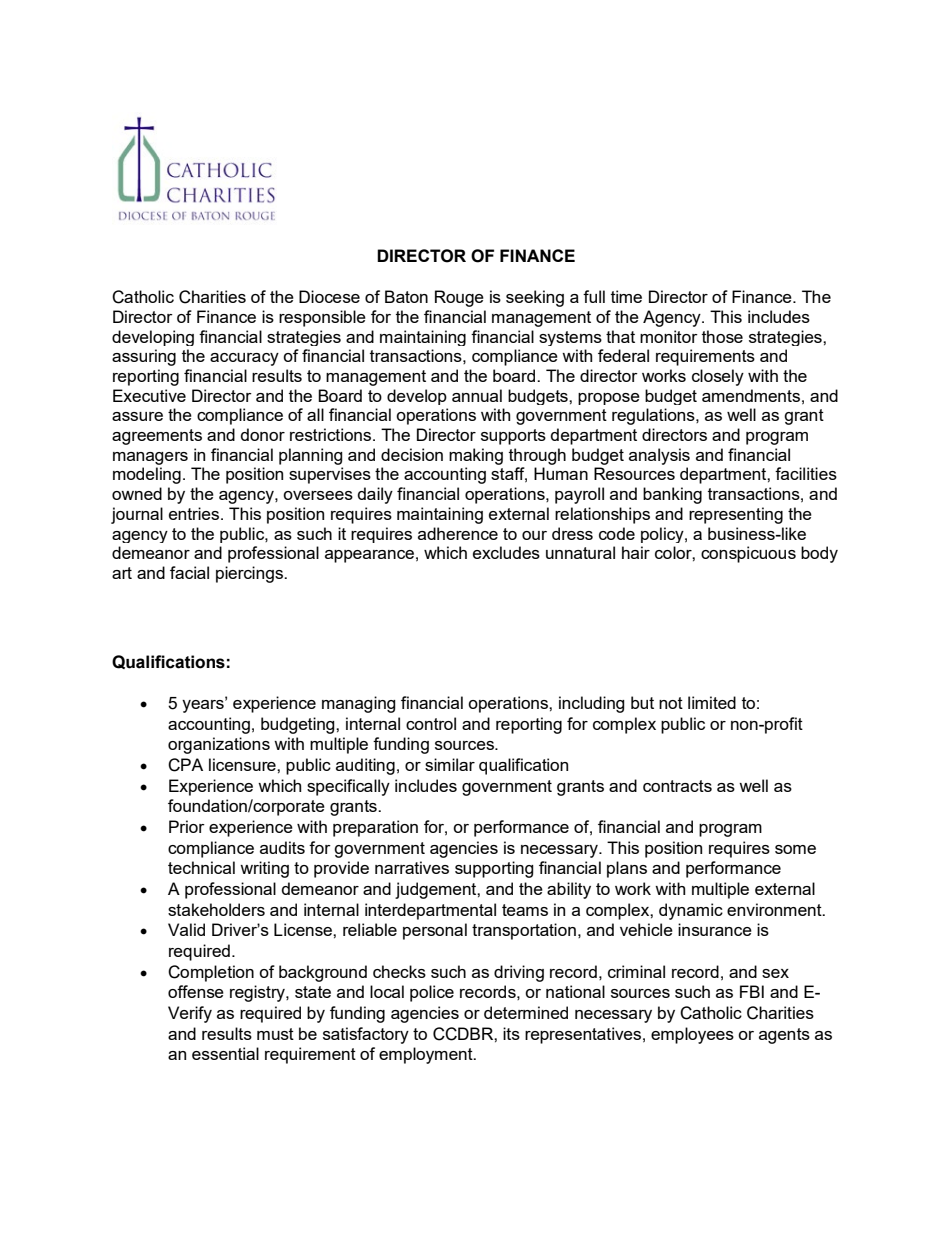  Describe the element at coordinates (722, 336) in the screenshot. I see `those` at that location.
